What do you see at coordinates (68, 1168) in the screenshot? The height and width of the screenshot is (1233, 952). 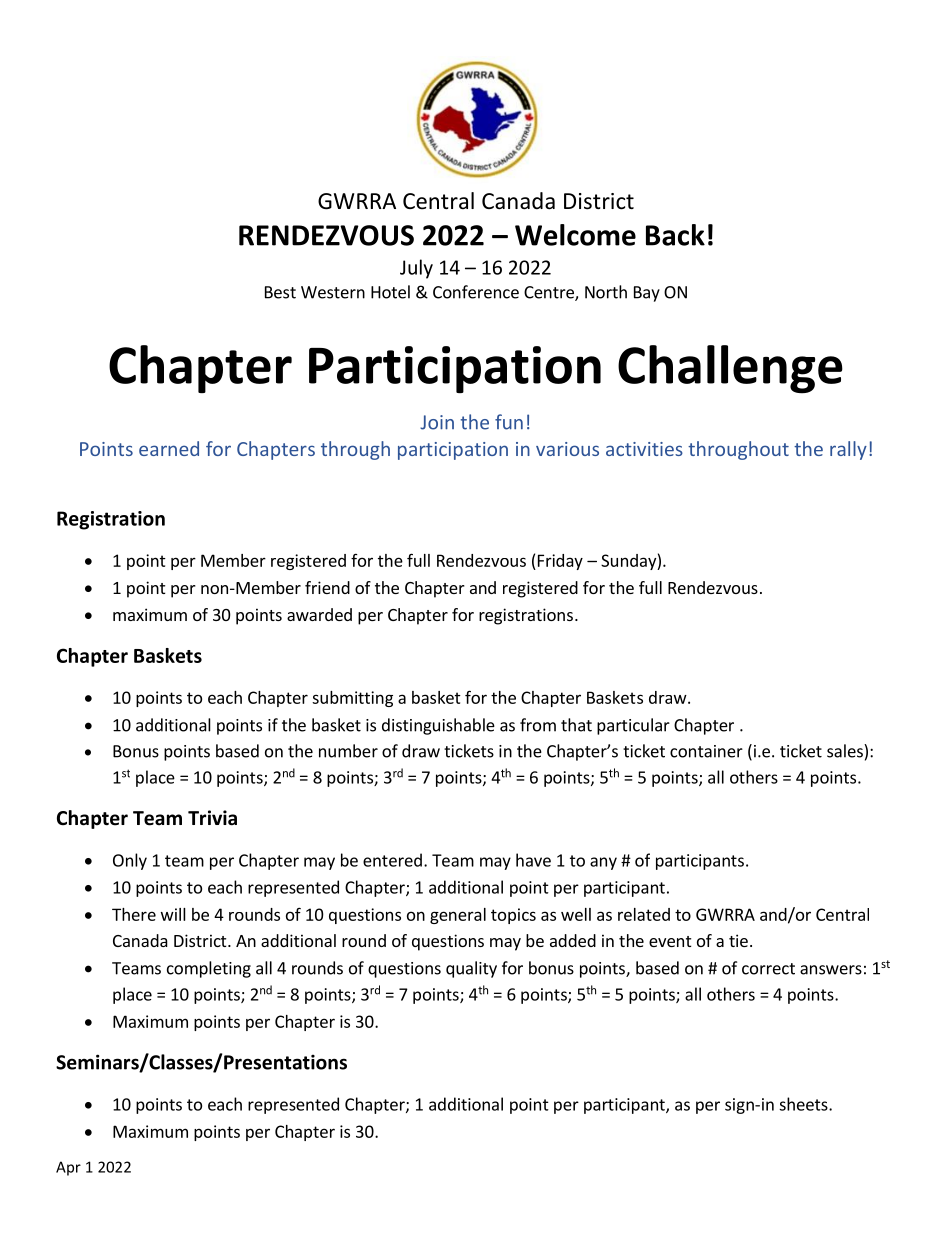 I see `Apr` at bounding box center [68, 1168].
